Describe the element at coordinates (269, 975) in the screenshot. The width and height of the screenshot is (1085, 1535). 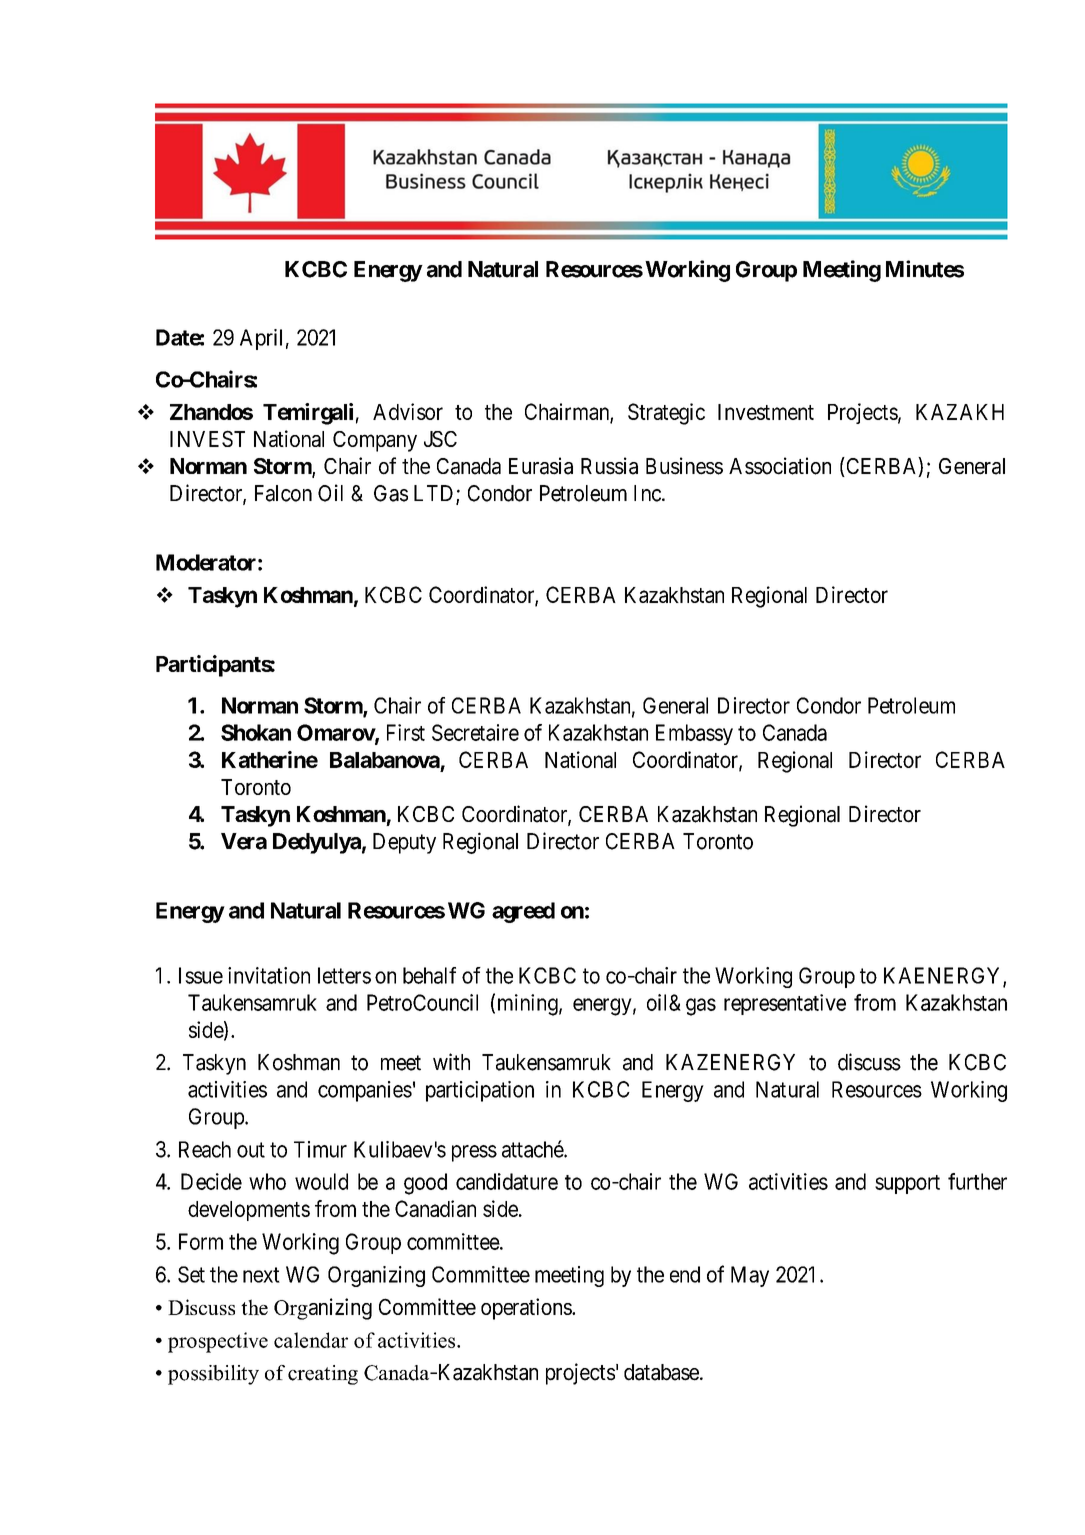
I see `invitation` at that location.
